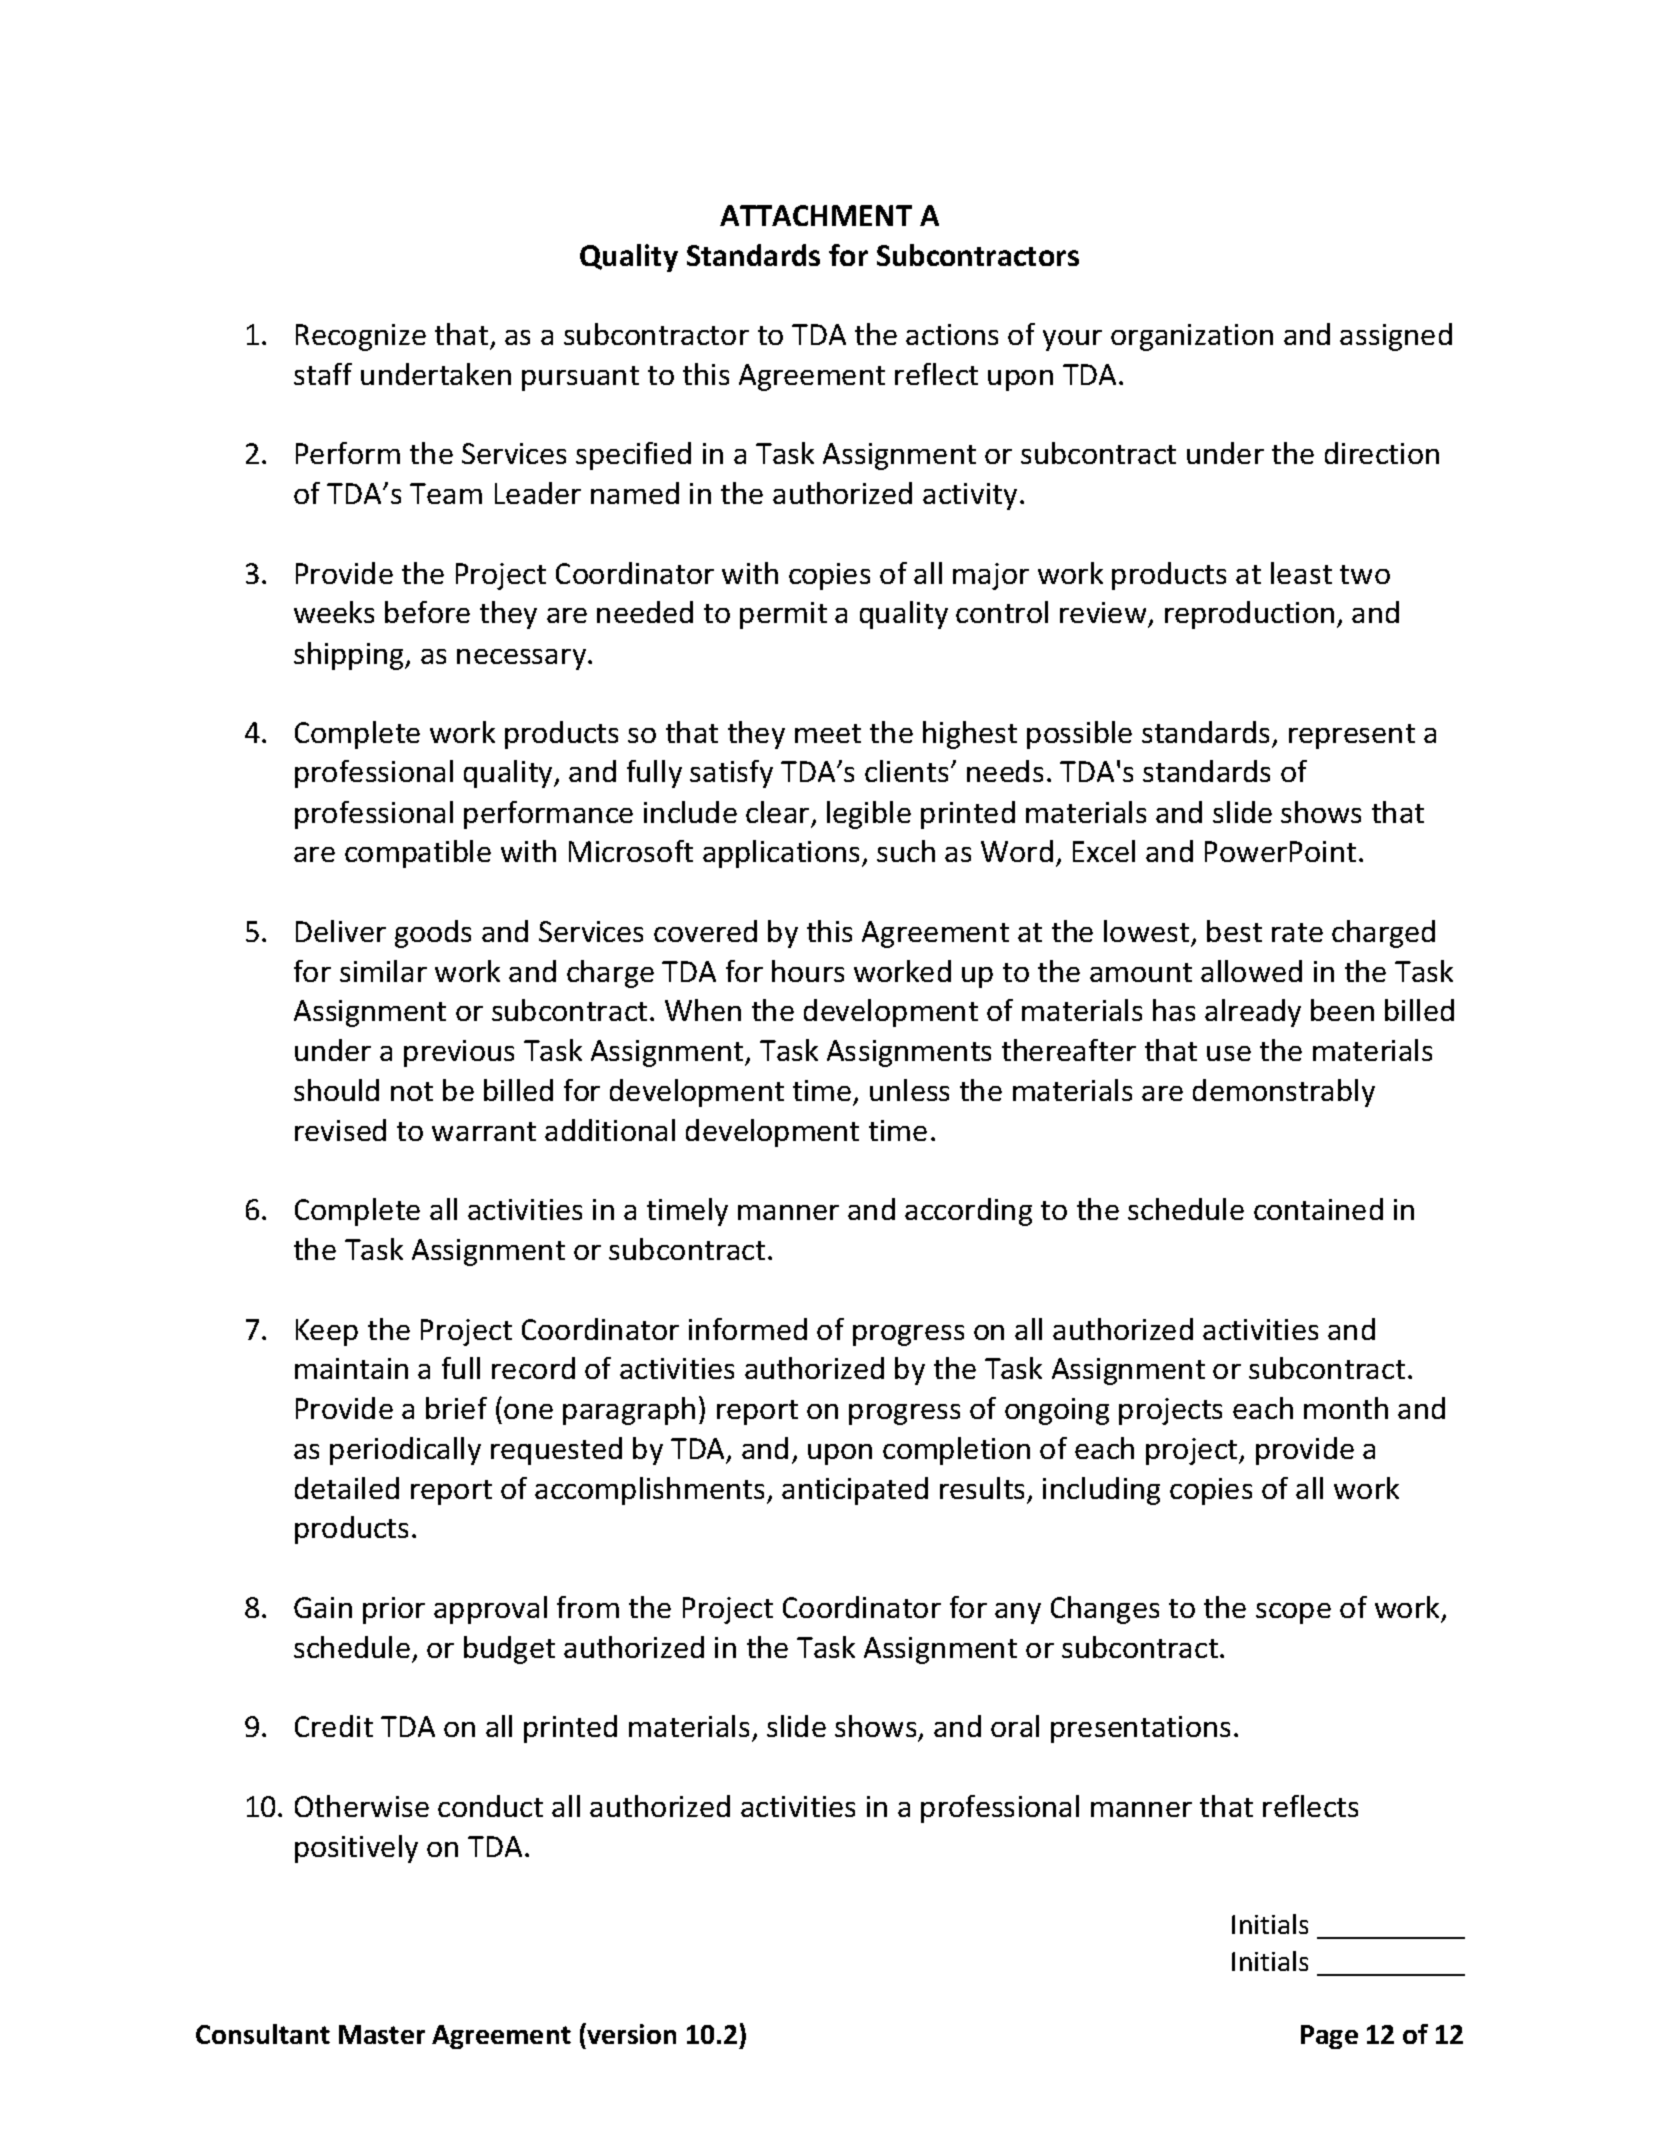 Image resolution: width=1661 pixels, height=2150 pixels. Describe the element at coordinates (1329, 2037) in the page. I see `Page` at that location.
